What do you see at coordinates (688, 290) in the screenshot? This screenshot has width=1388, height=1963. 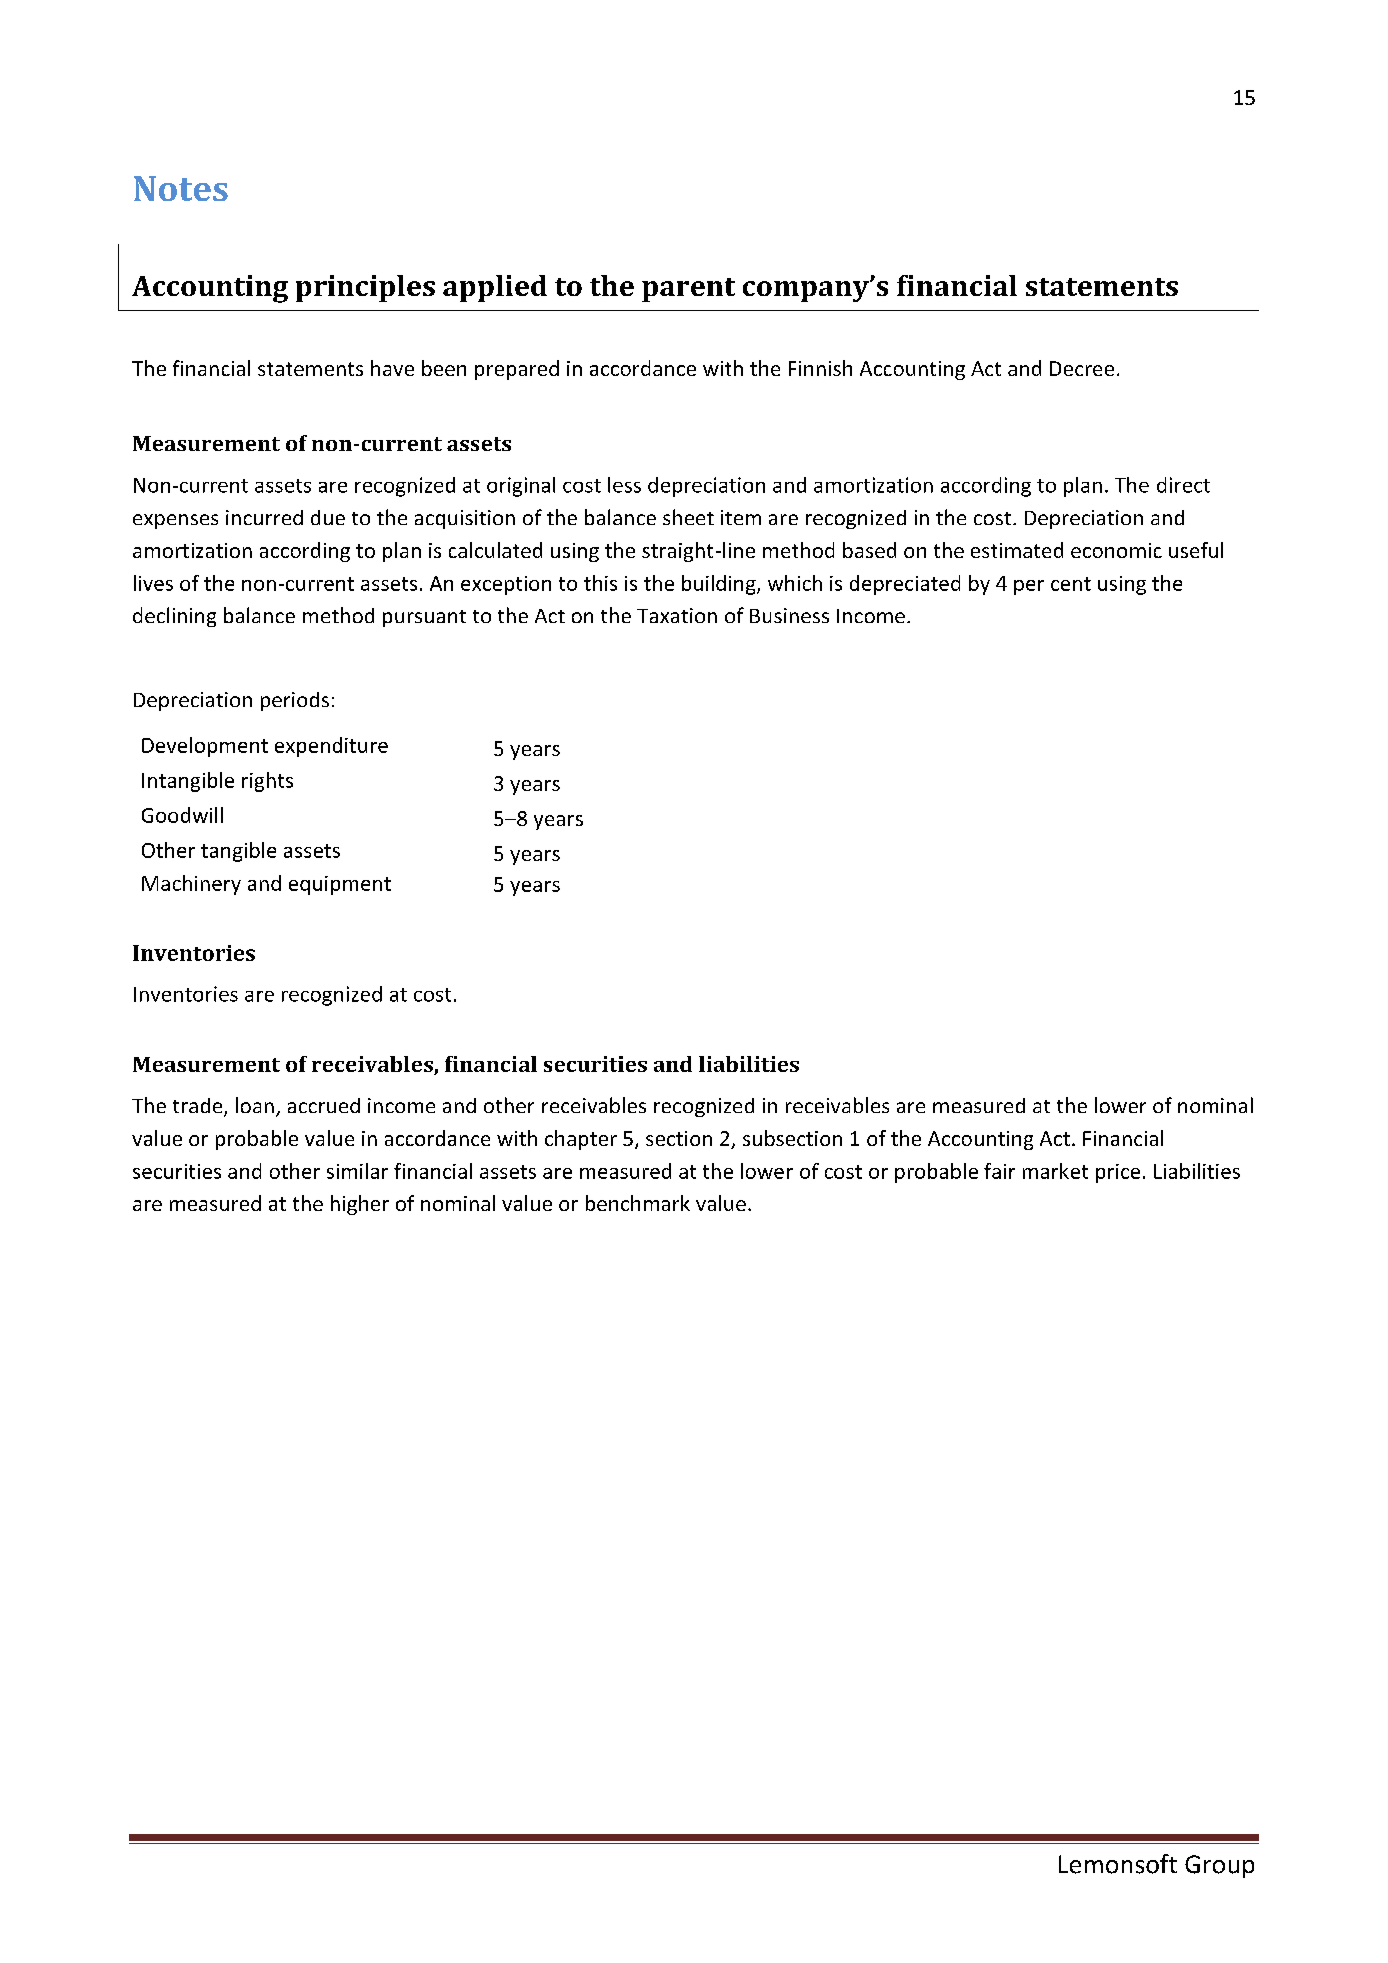 I see `parent` at bounding box center [688, 290].
